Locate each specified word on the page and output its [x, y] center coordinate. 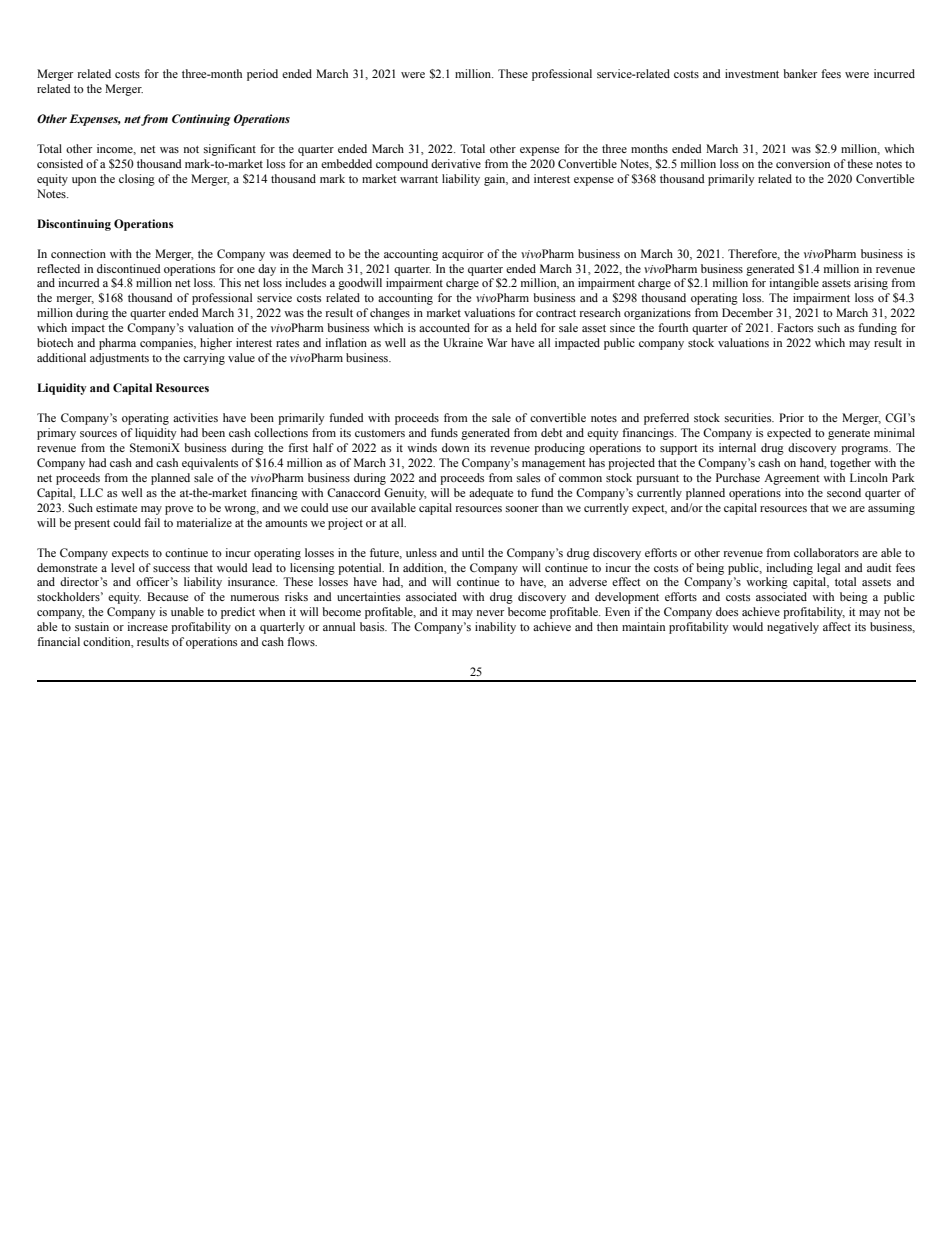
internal [737, 447]
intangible [794, 284]
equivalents [210, 464]
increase [147, 626]
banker [800, 73]
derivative [456, 163]
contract [556, 313]
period [262, 75]
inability [495, 628]
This [230, 282]
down [455, 447]
